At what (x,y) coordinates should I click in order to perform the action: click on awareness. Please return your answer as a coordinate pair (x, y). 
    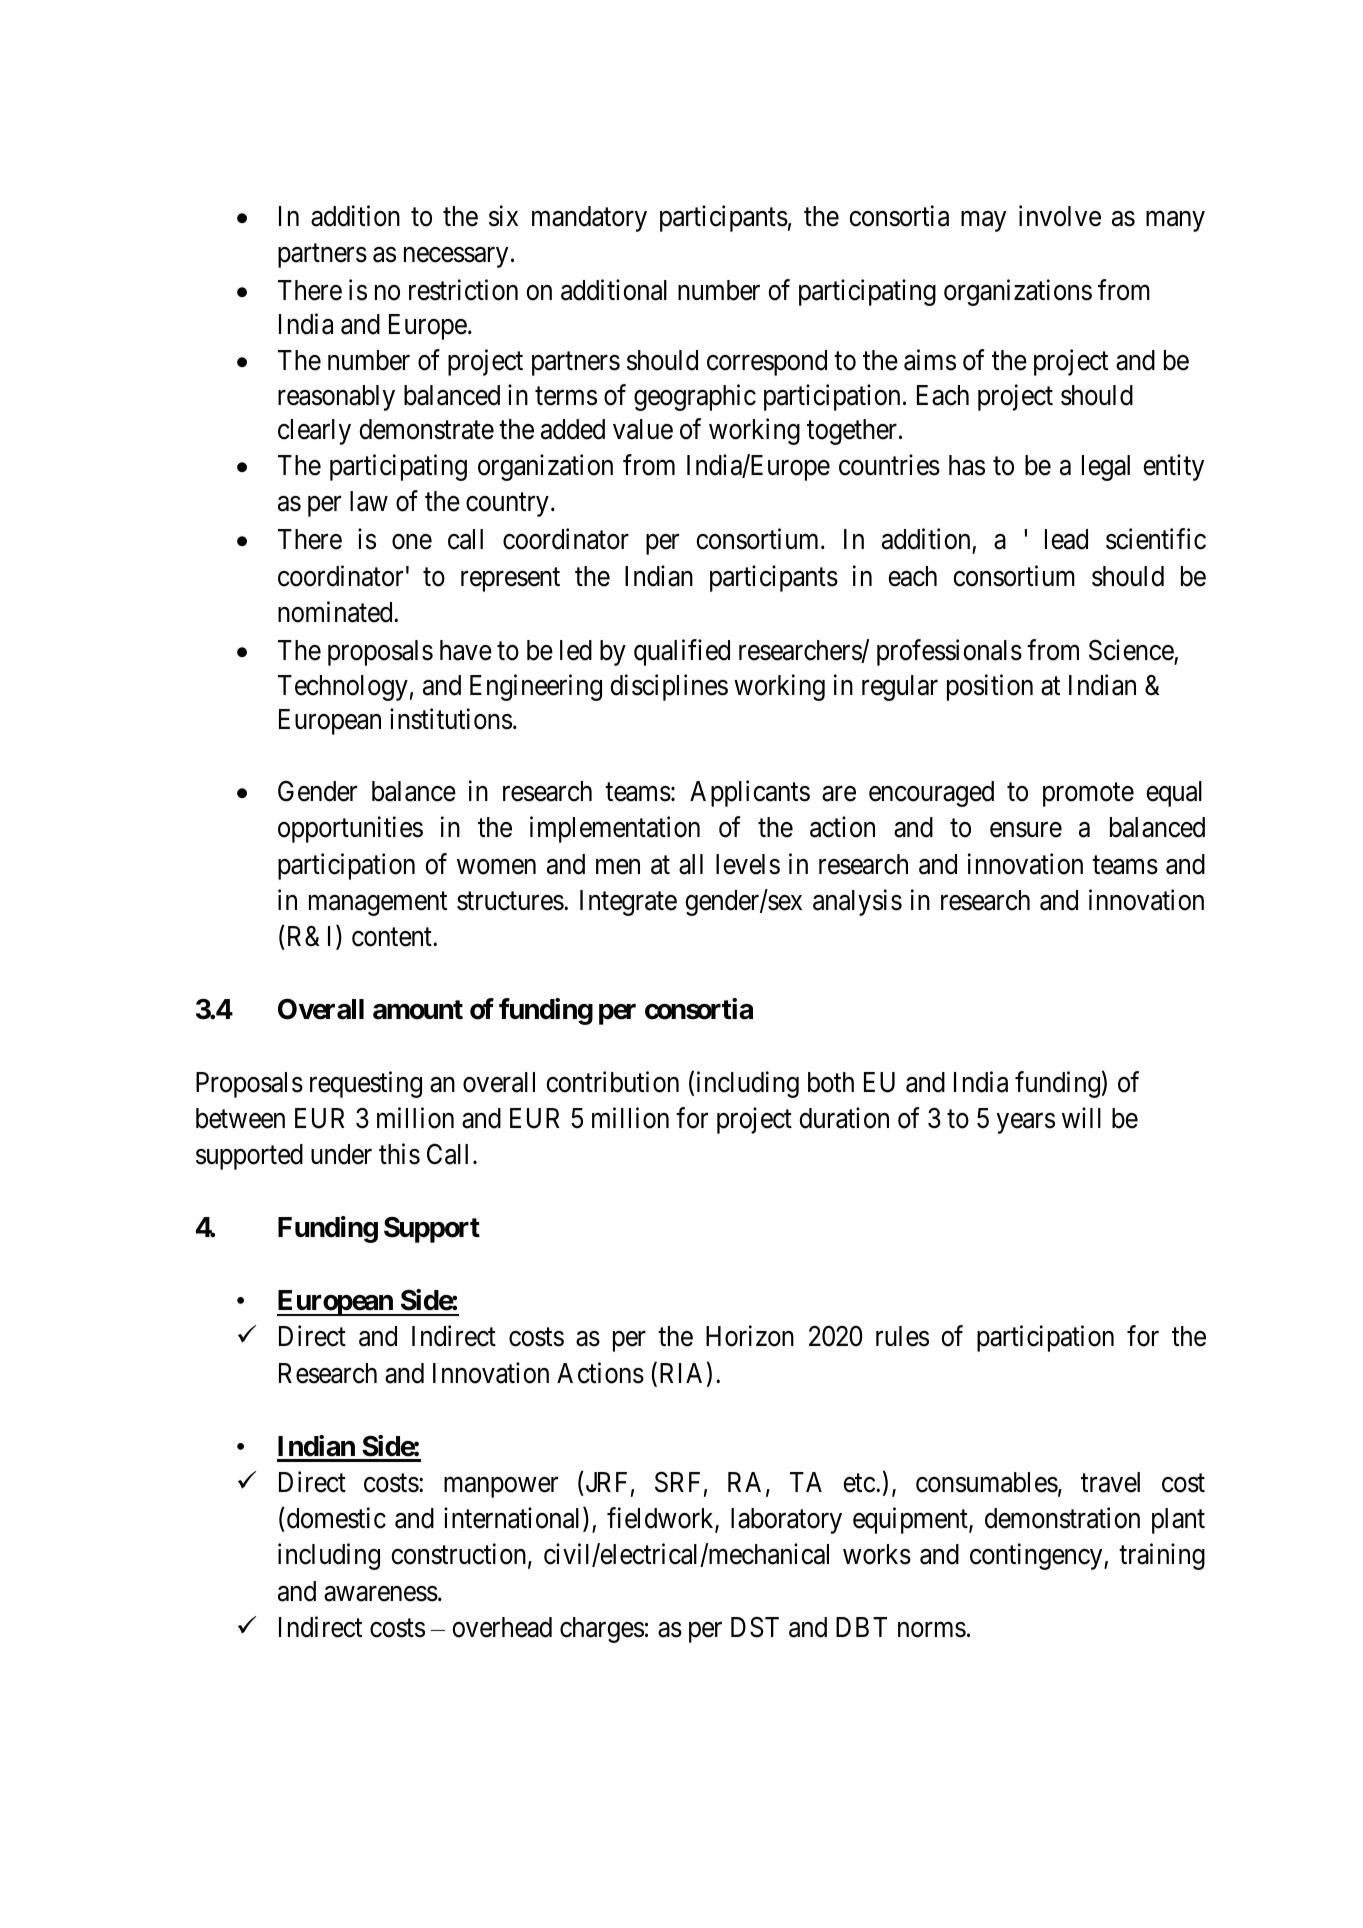
    Looking at the image, I should click on (381, 1594).
